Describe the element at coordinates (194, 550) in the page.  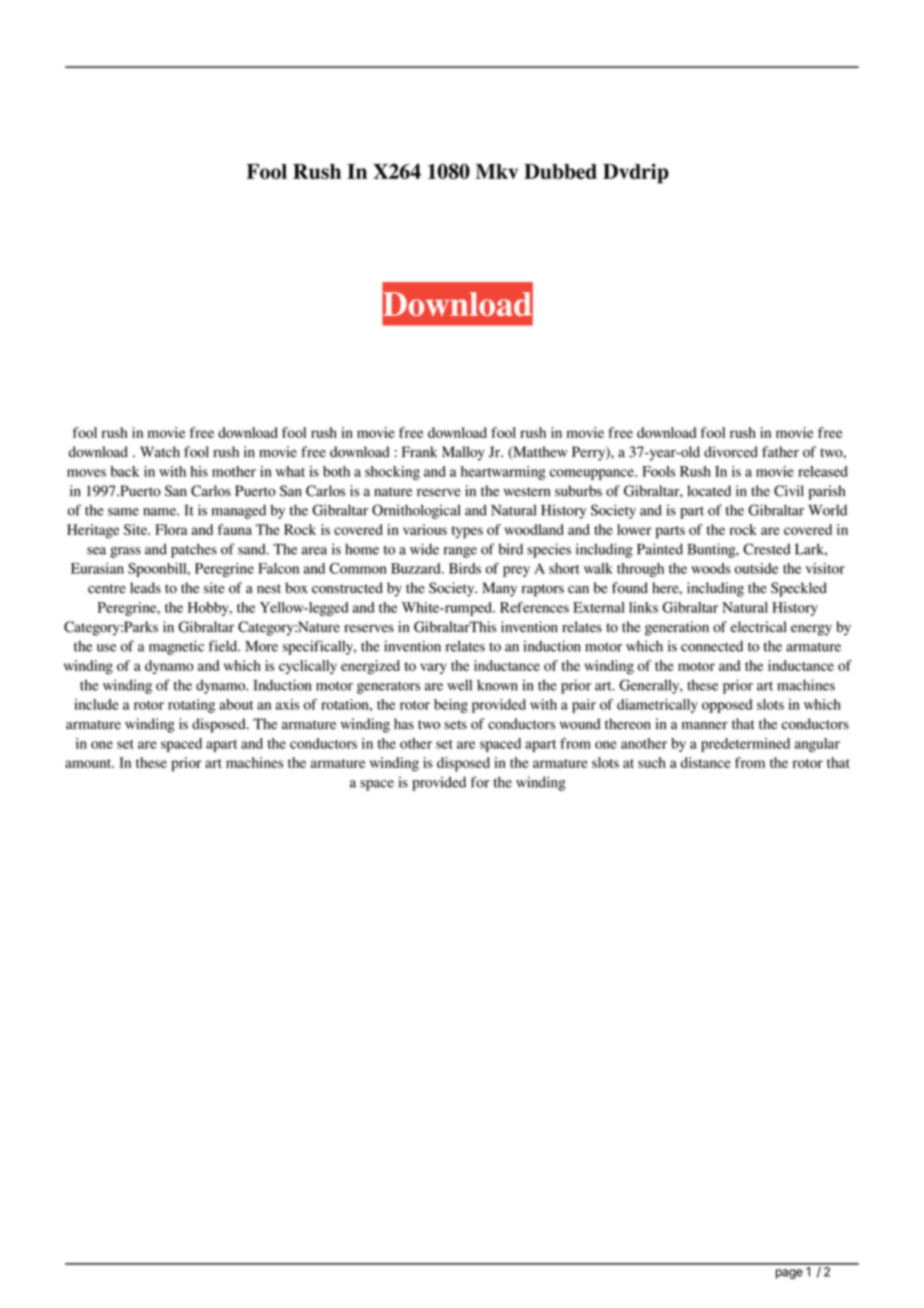
I see `patches` at that location.
